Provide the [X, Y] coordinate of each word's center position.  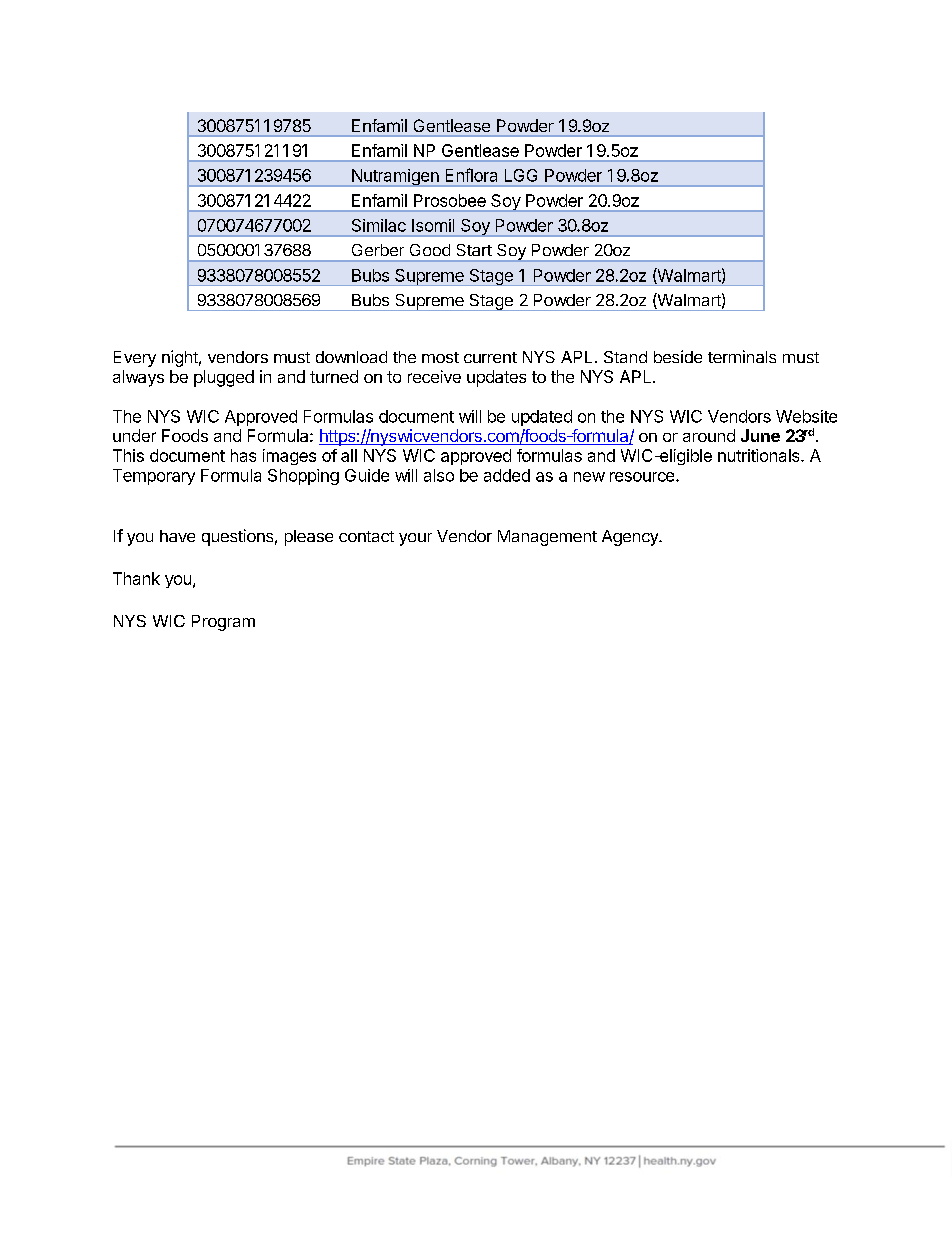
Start [474, 250]
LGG [521, 175]
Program [223, 623]
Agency [631, 538]
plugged [224, 378]
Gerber [378, 250]
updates [496, 378]
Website [806, 416]
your [415, 539]
